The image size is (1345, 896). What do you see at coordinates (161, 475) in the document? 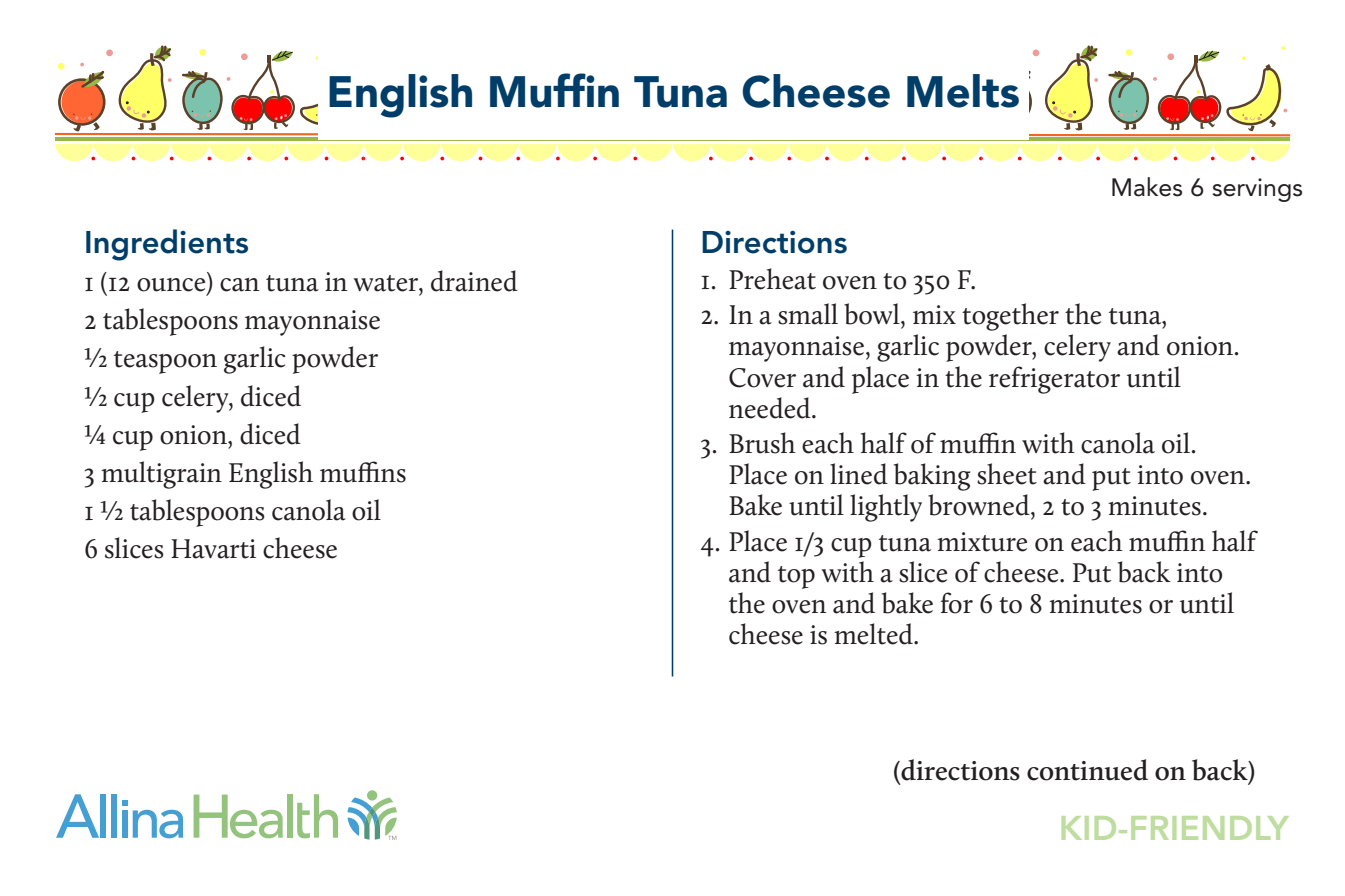
I see `multigrain` at bounding box center [161, 475].
